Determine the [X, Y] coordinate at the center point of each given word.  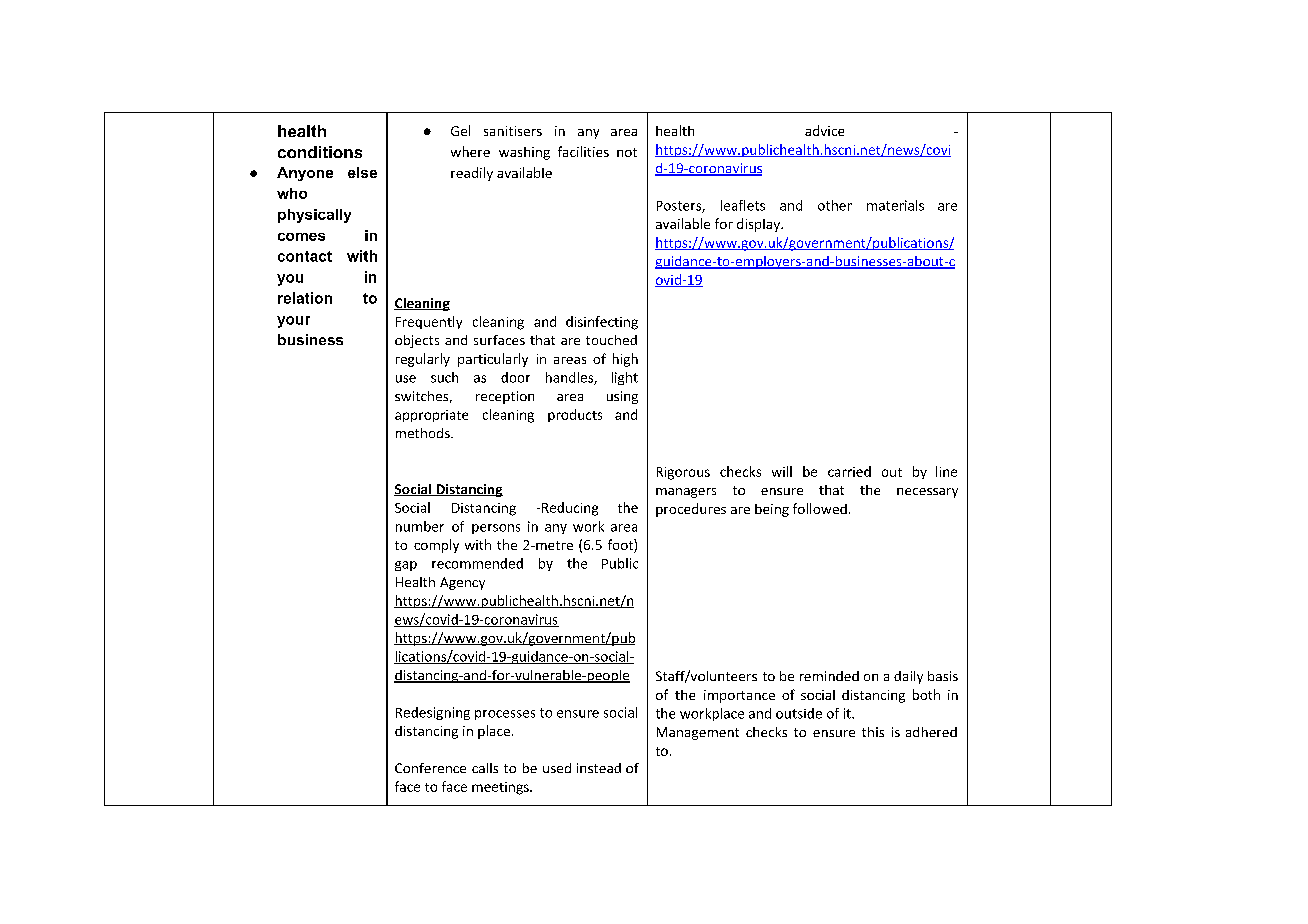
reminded [829, 676]
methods [424, 433]
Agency [462, 583]
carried [849, 471]
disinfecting [602, 323]
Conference [430, 768]
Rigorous [683, 473]
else [362, 172]
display [759, 225]
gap [406, 566]
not [627, 152]
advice [824, 130]
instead [599, 768]
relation [305, 298]
